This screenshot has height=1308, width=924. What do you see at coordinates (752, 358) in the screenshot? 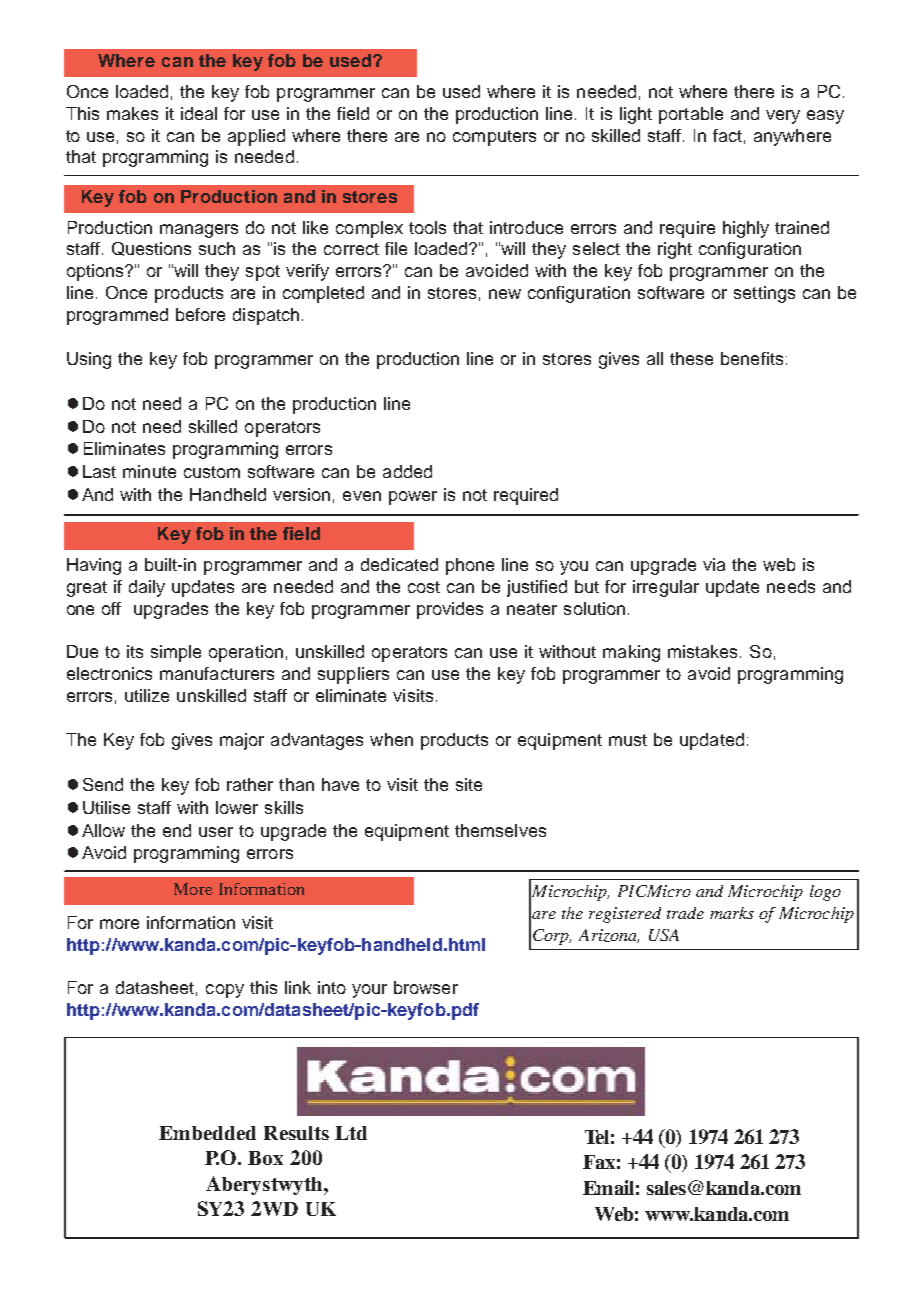
I see `benefits` at bounding box center [752, 358].
